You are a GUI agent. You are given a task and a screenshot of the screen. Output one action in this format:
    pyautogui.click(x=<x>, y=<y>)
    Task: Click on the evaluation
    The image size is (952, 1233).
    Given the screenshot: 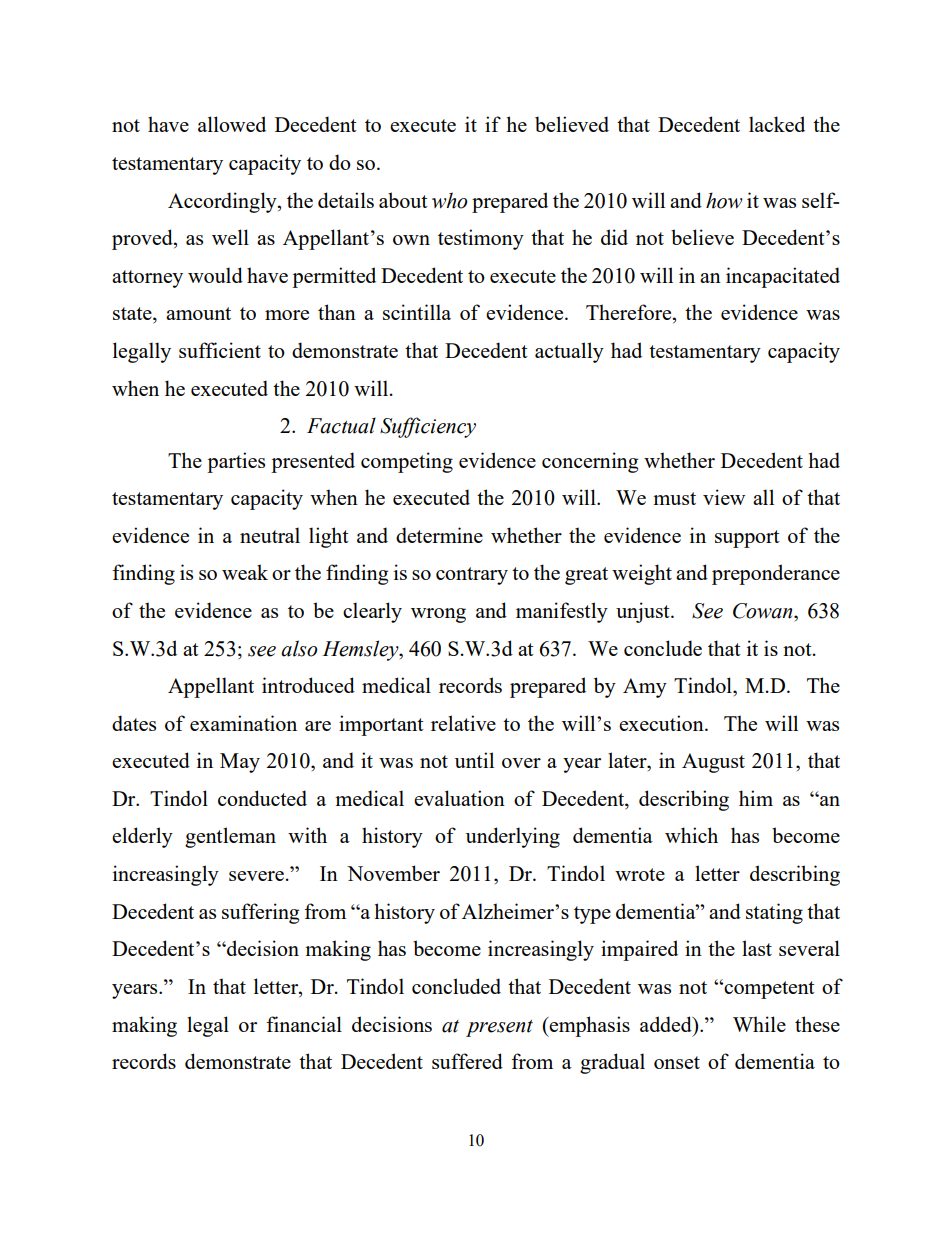 What is the action you would take?
    pyautogui.click(x=459, y=798)
